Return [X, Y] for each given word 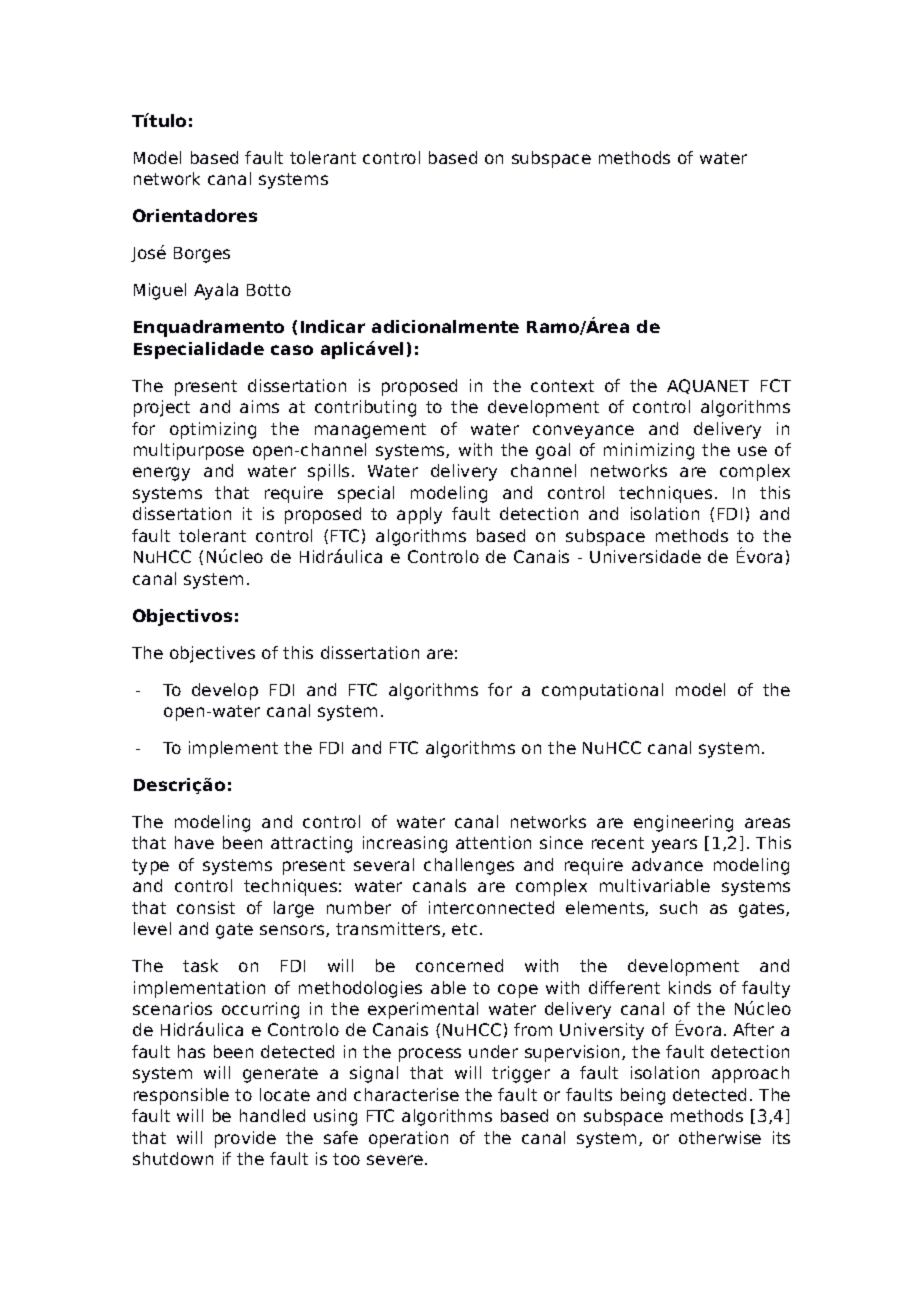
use [752, 451]
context [562, 386]
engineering [683, 823]
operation [408, 1139]
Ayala [216, 291]
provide [245, 1139]
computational [602, 691]
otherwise [720, 1137]
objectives [212, 654]
